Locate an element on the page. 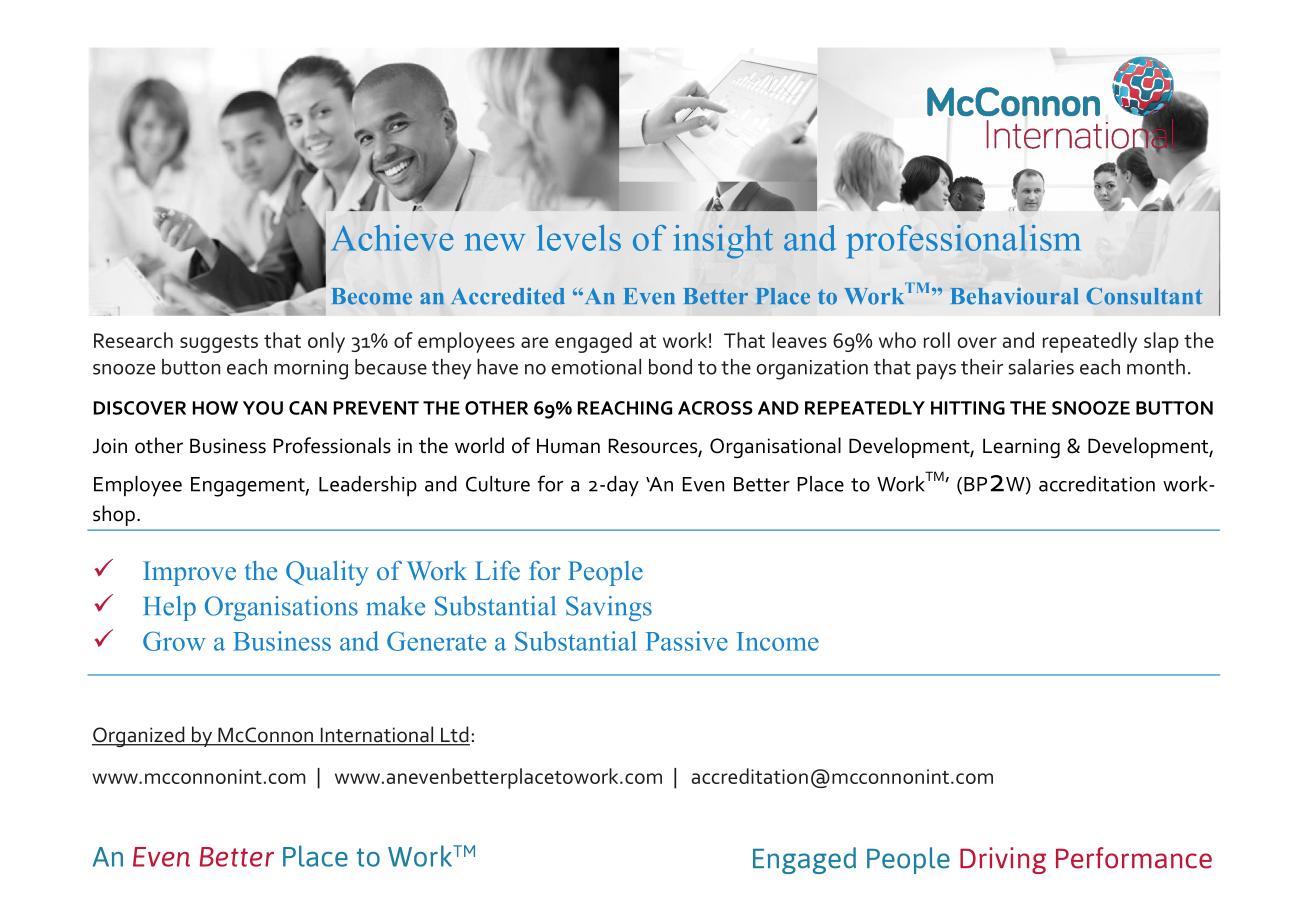 This page has width=1308, height=924. HITTING is located at coordinates (968, 408).
